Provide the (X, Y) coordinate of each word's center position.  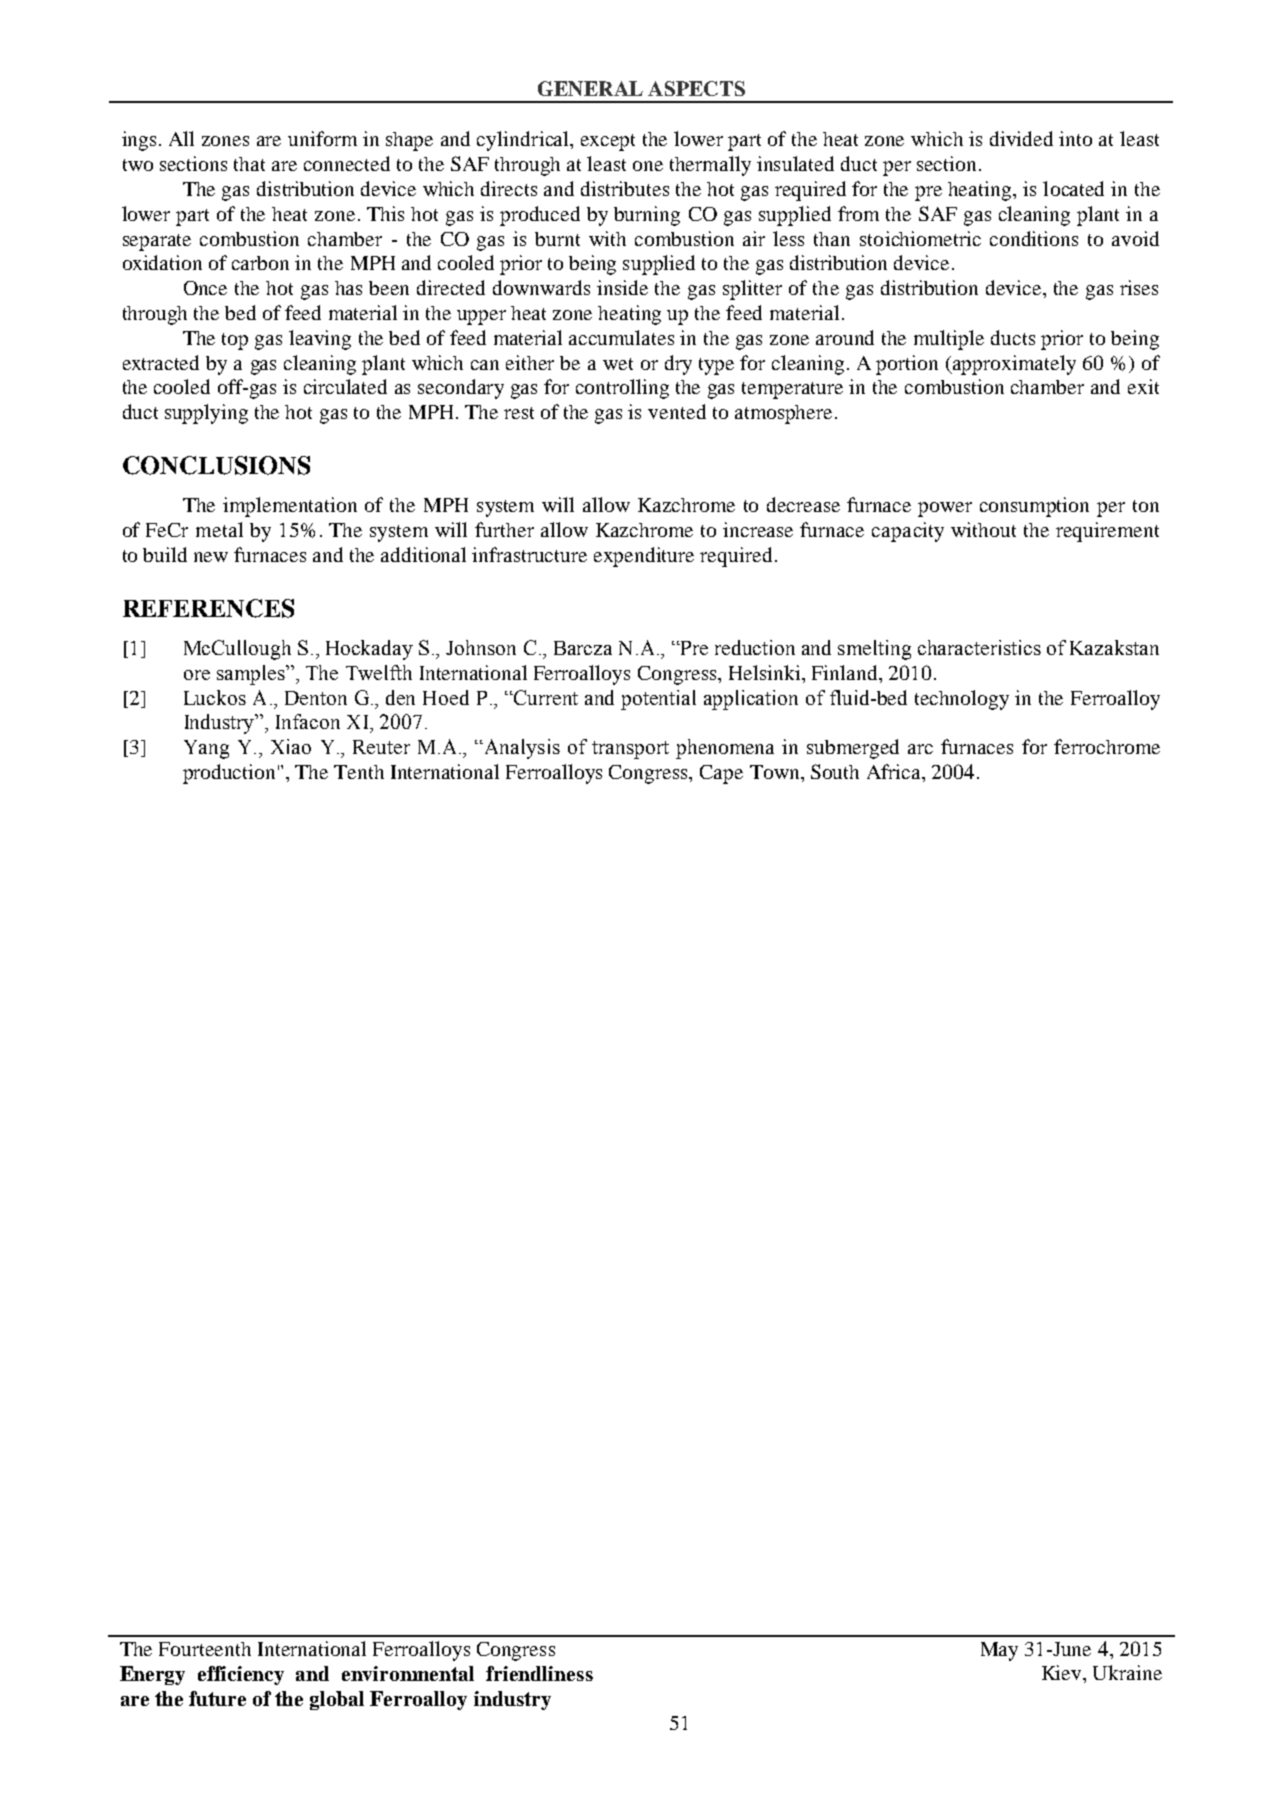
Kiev (1063, 1672)
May (999, 1651)
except (608, 142)
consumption (1034, 507)
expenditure (644, 557)
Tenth (359, 772)
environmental (408, 1673)
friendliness (539, 1673)
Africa (895, 771)
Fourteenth (205, 1649)
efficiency (241, 1675)
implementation (290, 507)
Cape (721, 774)
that (249, 164)
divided (1021, 138)
